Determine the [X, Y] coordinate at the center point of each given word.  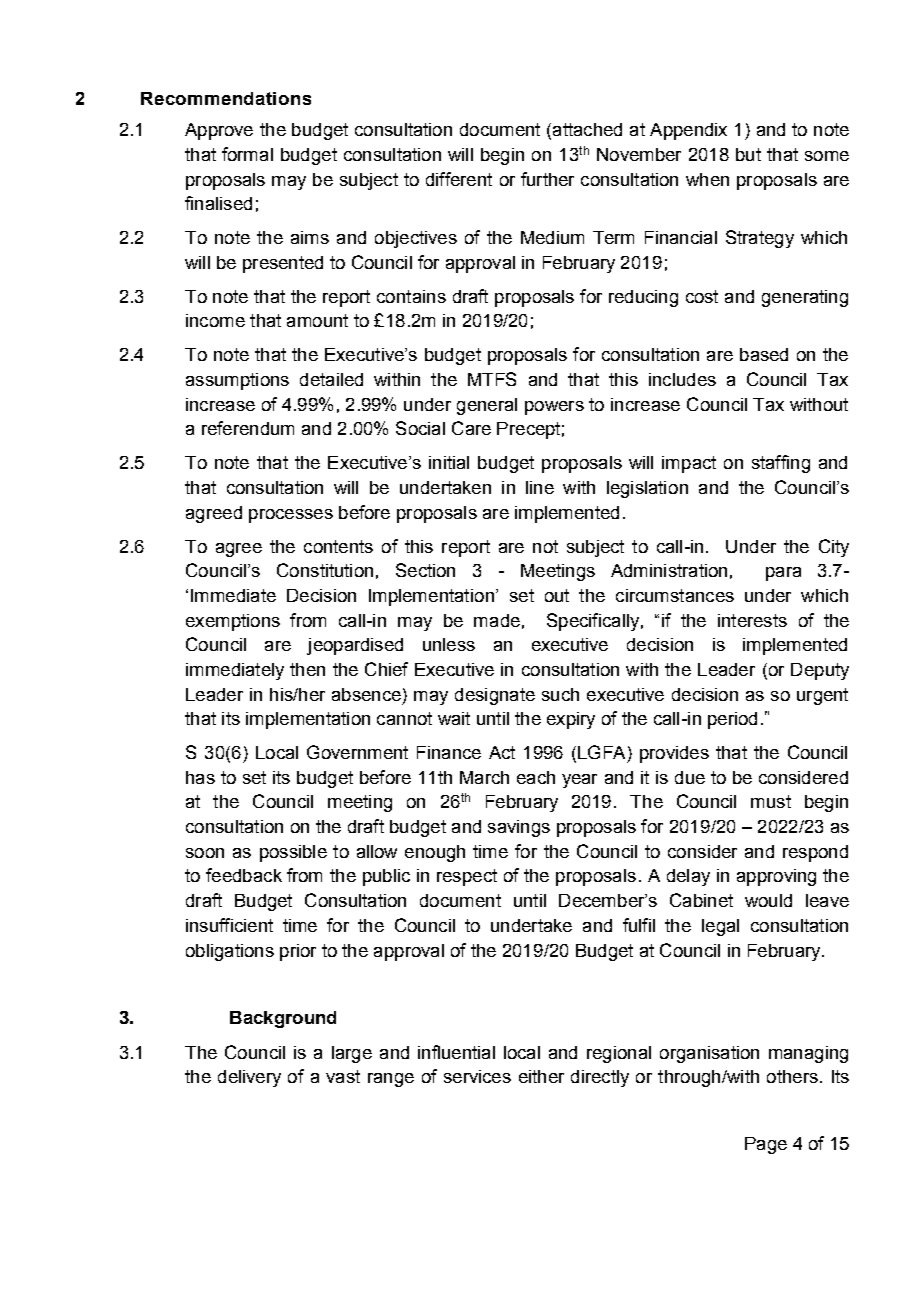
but [748, 154]
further [547, 179]
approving [776, 877]
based [764, 354]
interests [752, 620]
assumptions [237, 381]
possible [293, 853]
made [497, 620]
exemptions [233, 622]
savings [519, 828]
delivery [249, 1078]
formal [247, 154]
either [541, 1076]
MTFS [492, 379]
